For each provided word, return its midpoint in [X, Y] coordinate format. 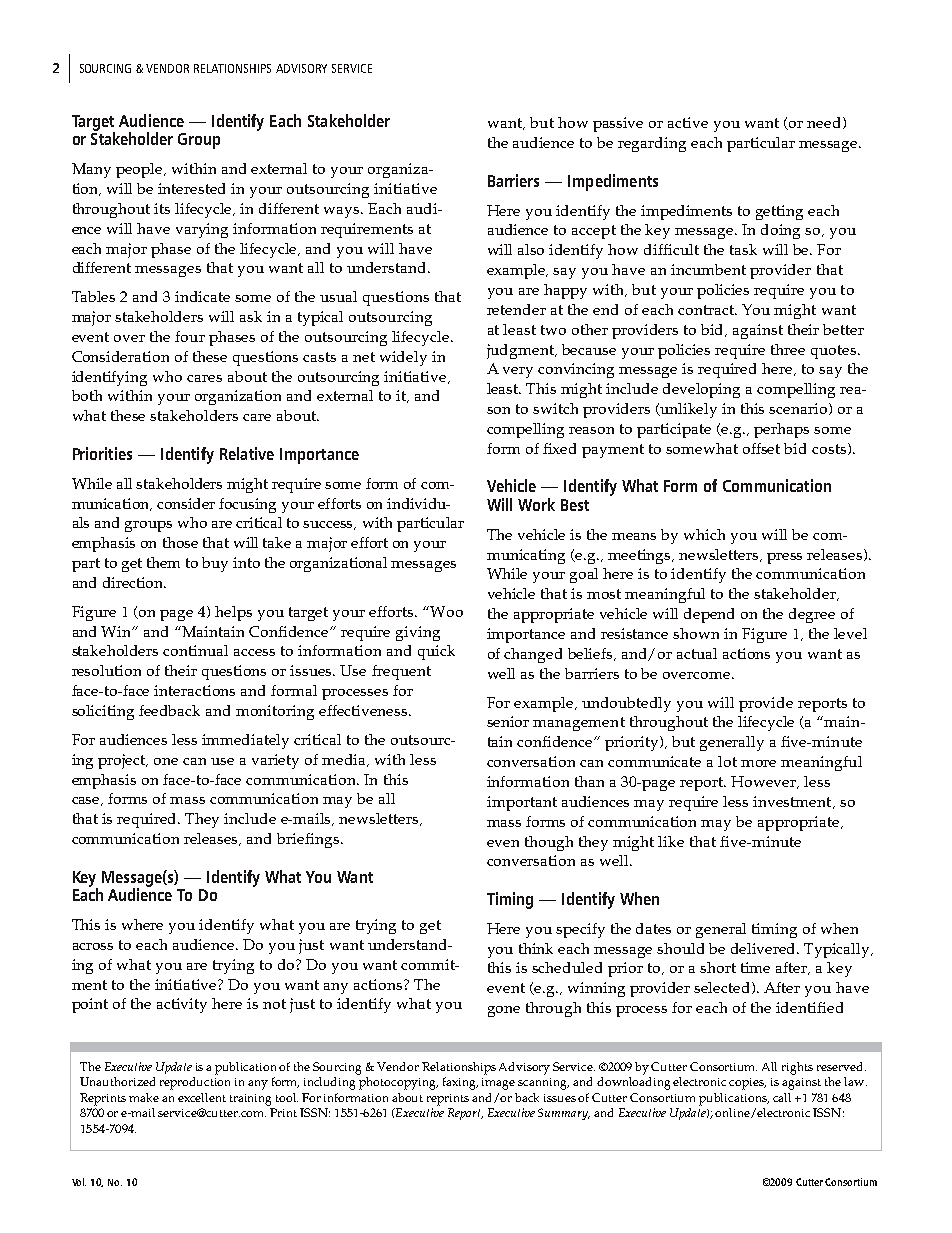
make [144, 1097]
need [825, 123]
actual [697, 653]
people [140, 170]
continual [195, 650]
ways [343, 212]
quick [436, 652]
